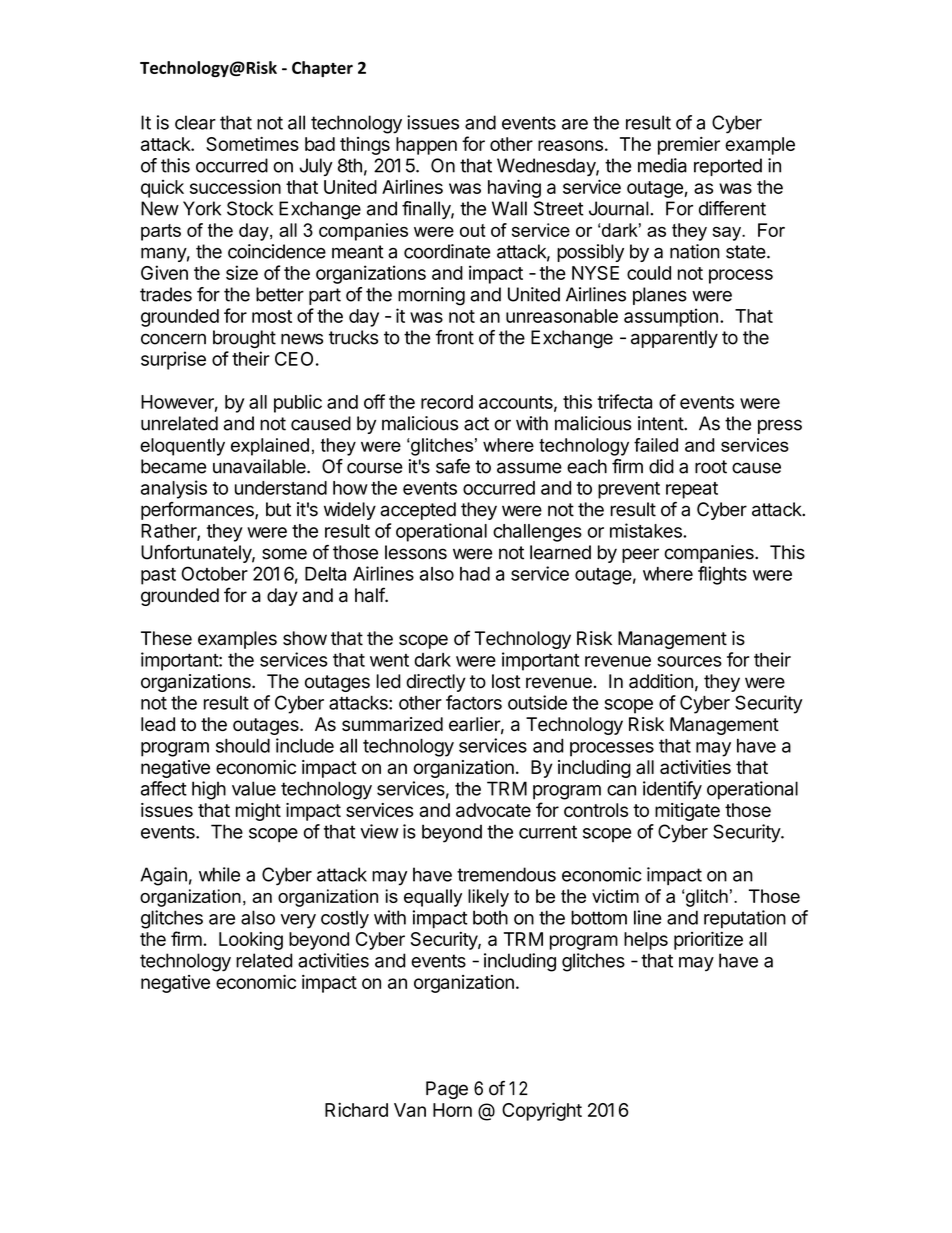 Image resolution: width=952 pixels, height=1233 pixels. Describe the element at coordinates (722, 575) in the screenshot. I see `flights` at that location.
